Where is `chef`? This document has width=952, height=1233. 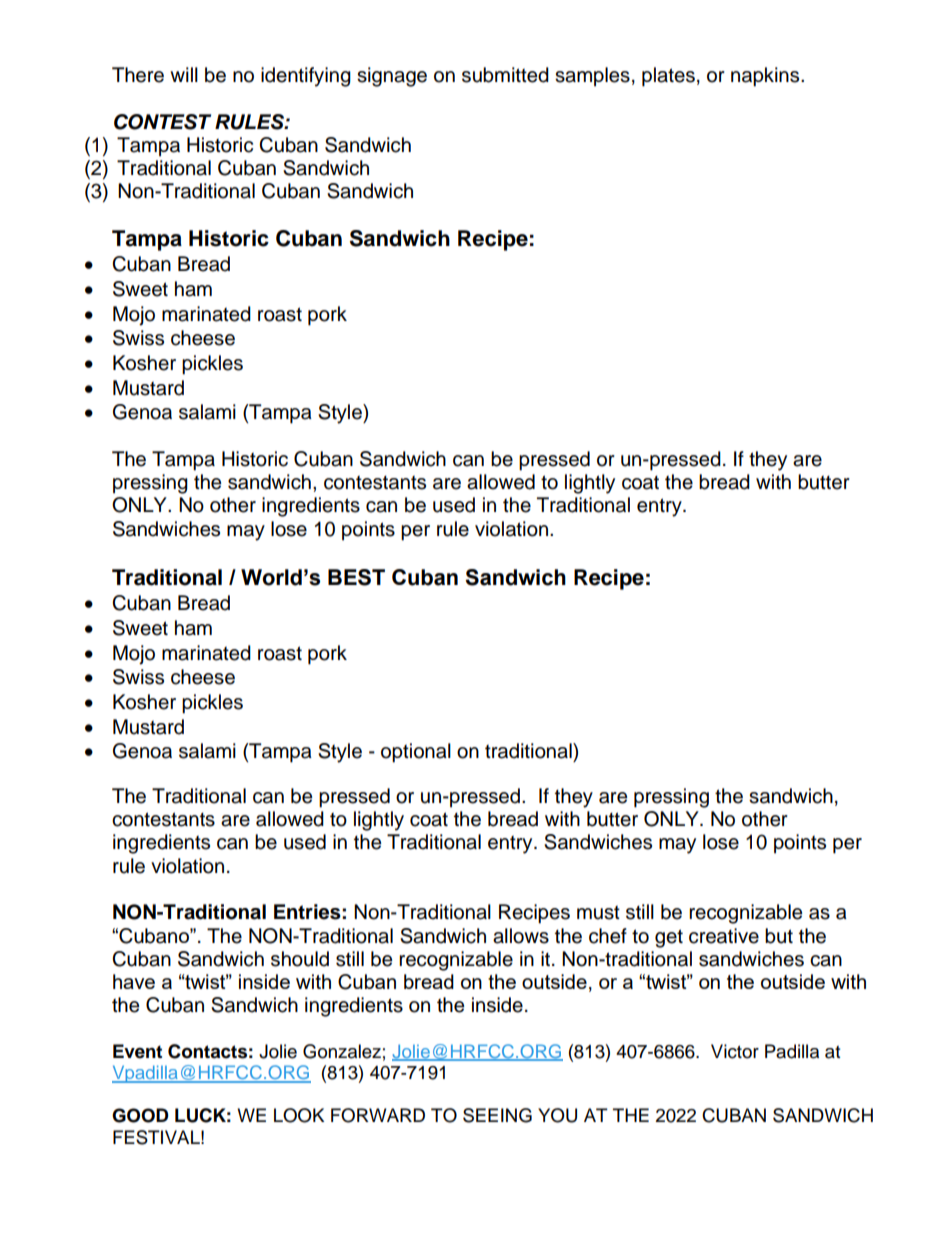
chef is located at coordinates (608, 936).
